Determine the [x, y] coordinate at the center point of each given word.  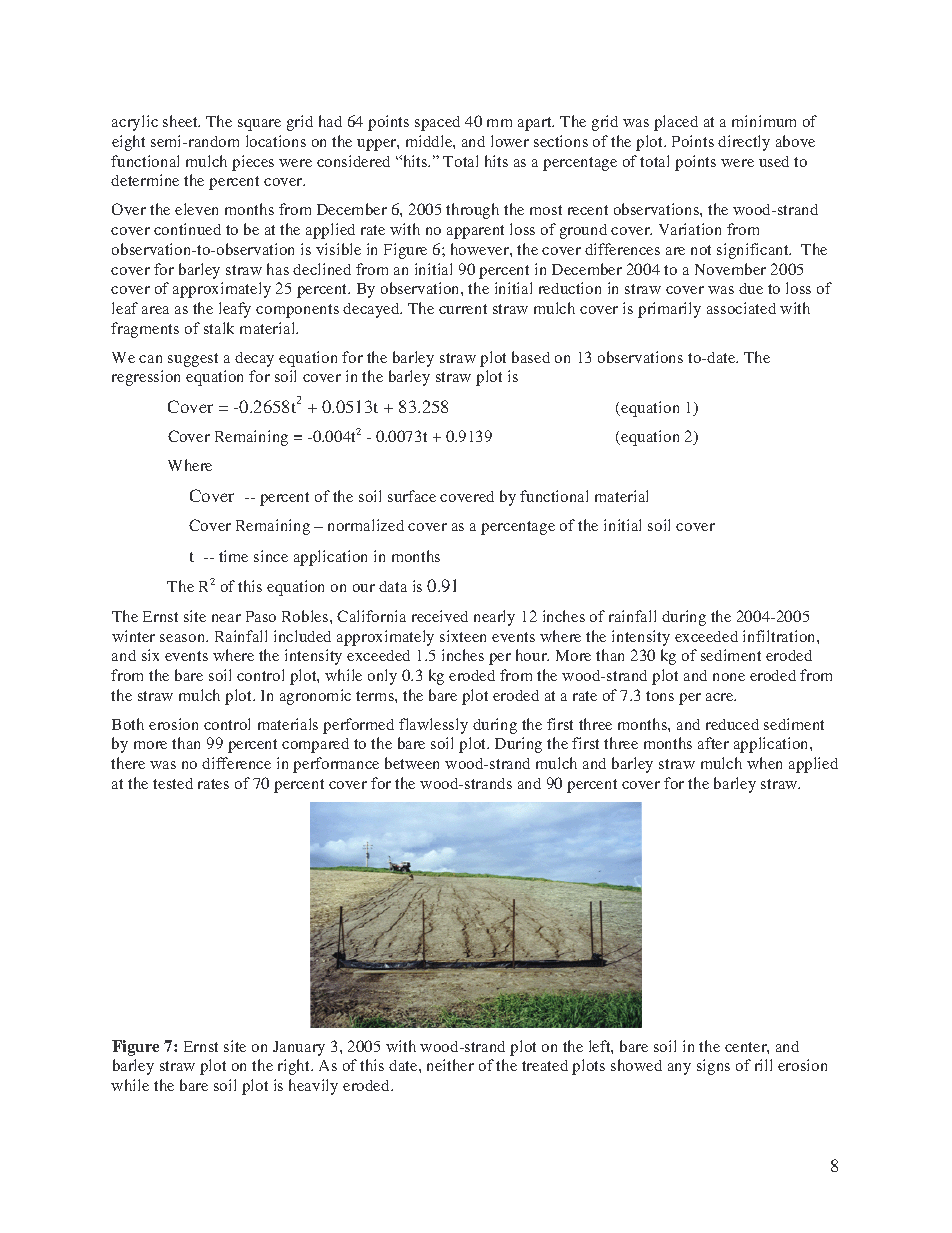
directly [744, 143]
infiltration [780, 636]
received [440, 616]
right [295, 1067]
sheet [181, 121]
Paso [261, 616]
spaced [437, 123]
